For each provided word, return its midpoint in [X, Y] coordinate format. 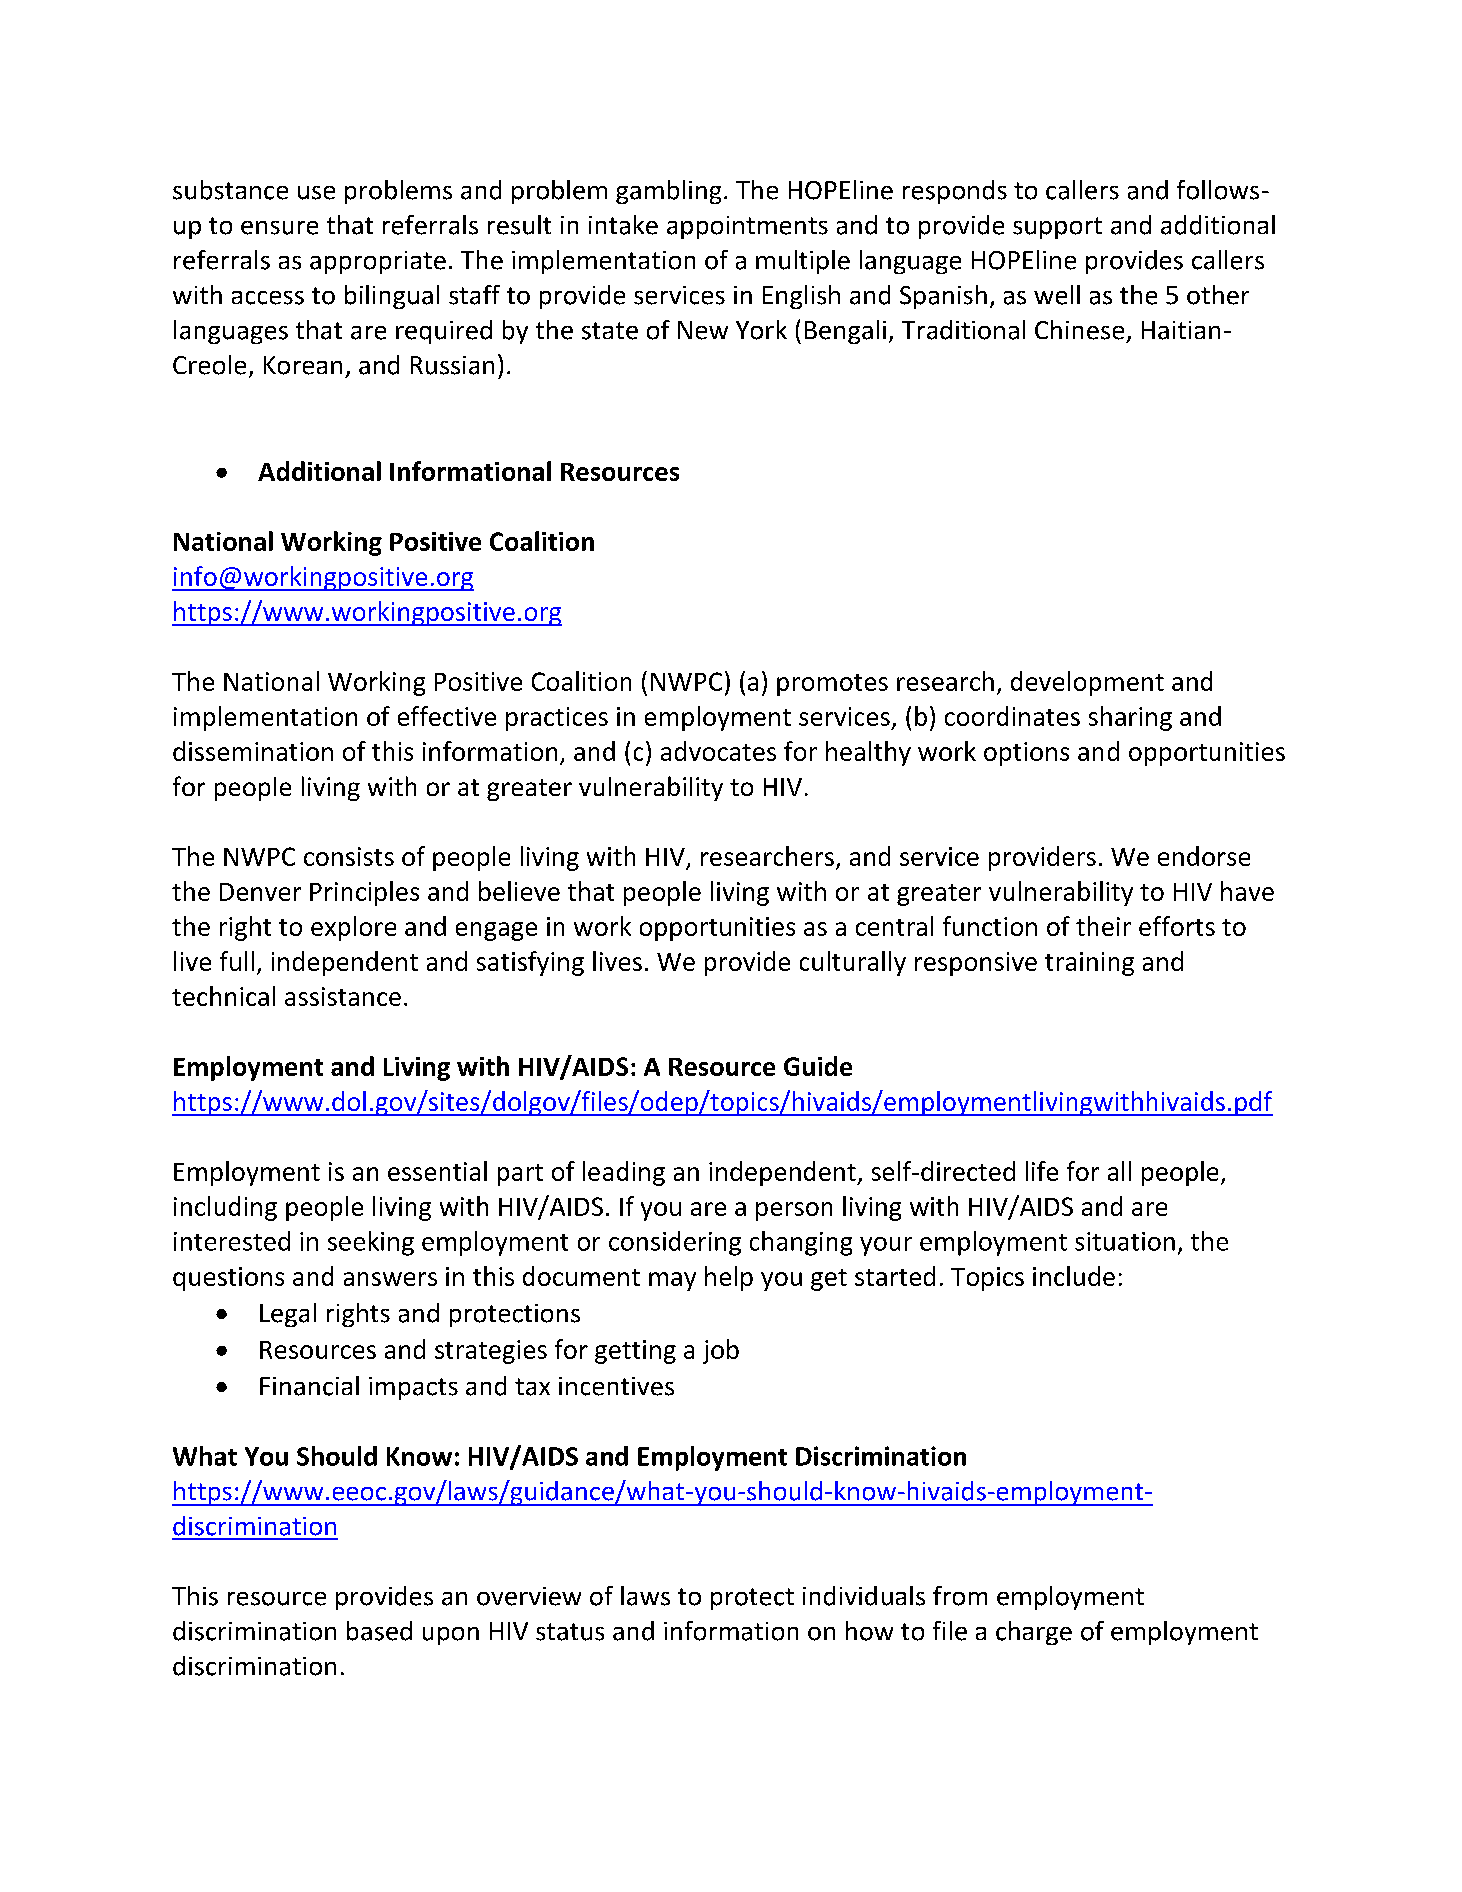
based [379, 1631]
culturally [853, 963]
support [1057, 228]
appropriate [378, 262]
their [1103, 926]
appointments [747, 227]
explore [353, 928]
